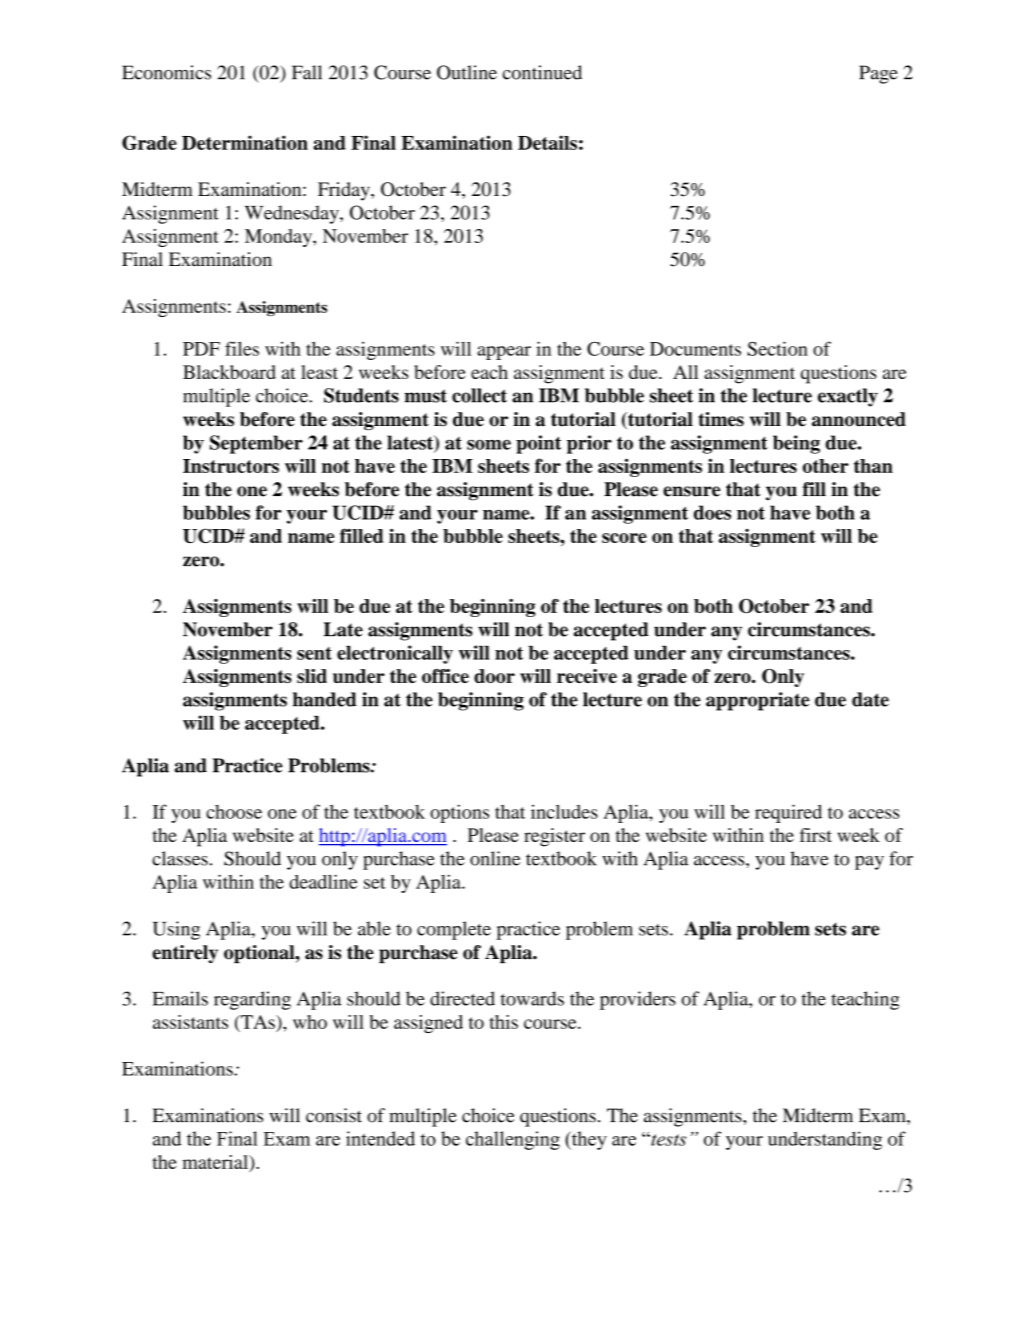  What do you see at coordinates (314, 653) in the image?
I see `sent` at bounding box center [314, 653].
